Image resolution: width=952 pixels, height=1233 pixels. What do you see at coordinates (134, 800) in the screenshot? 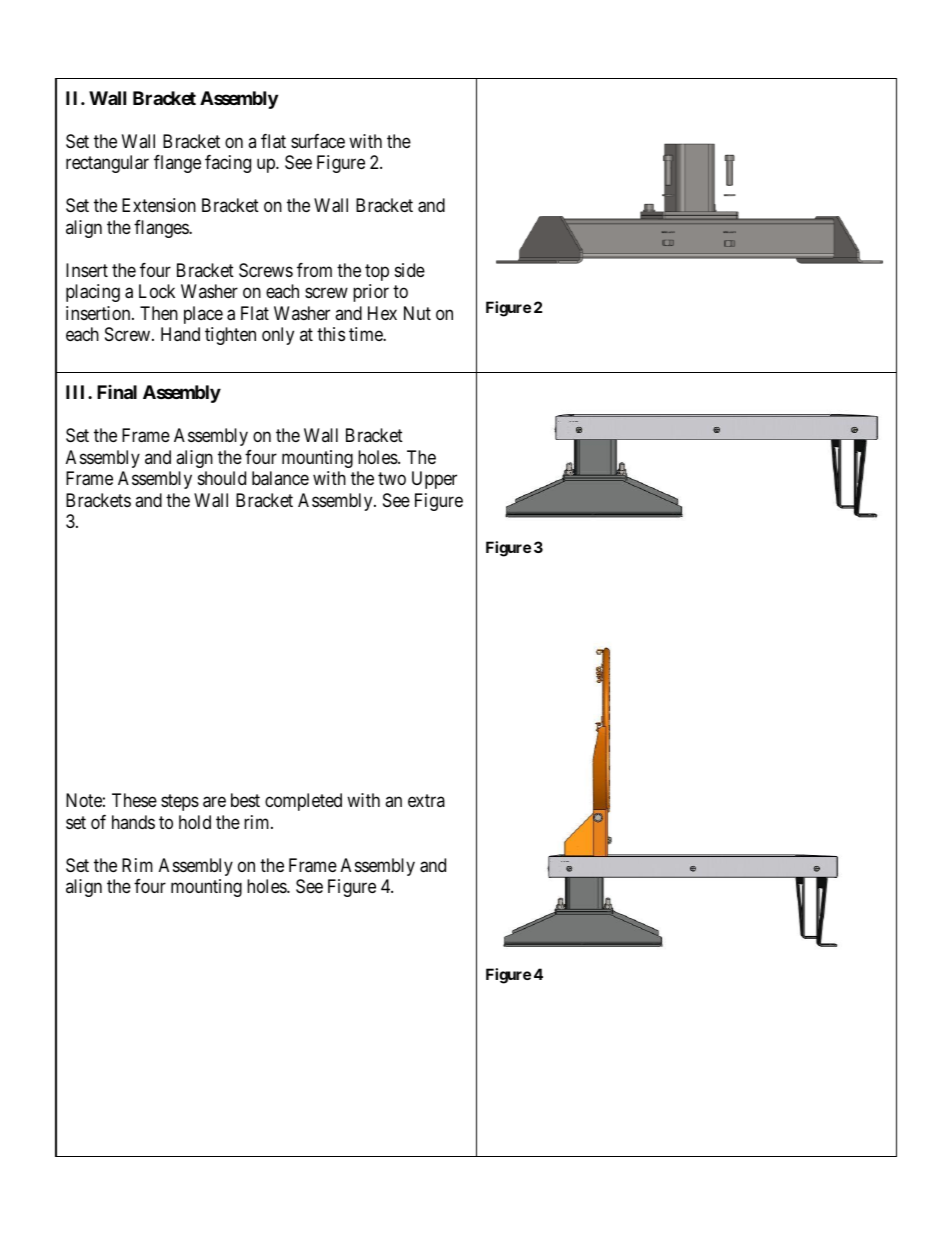
I see `These` at bounding box center [134, 800].
